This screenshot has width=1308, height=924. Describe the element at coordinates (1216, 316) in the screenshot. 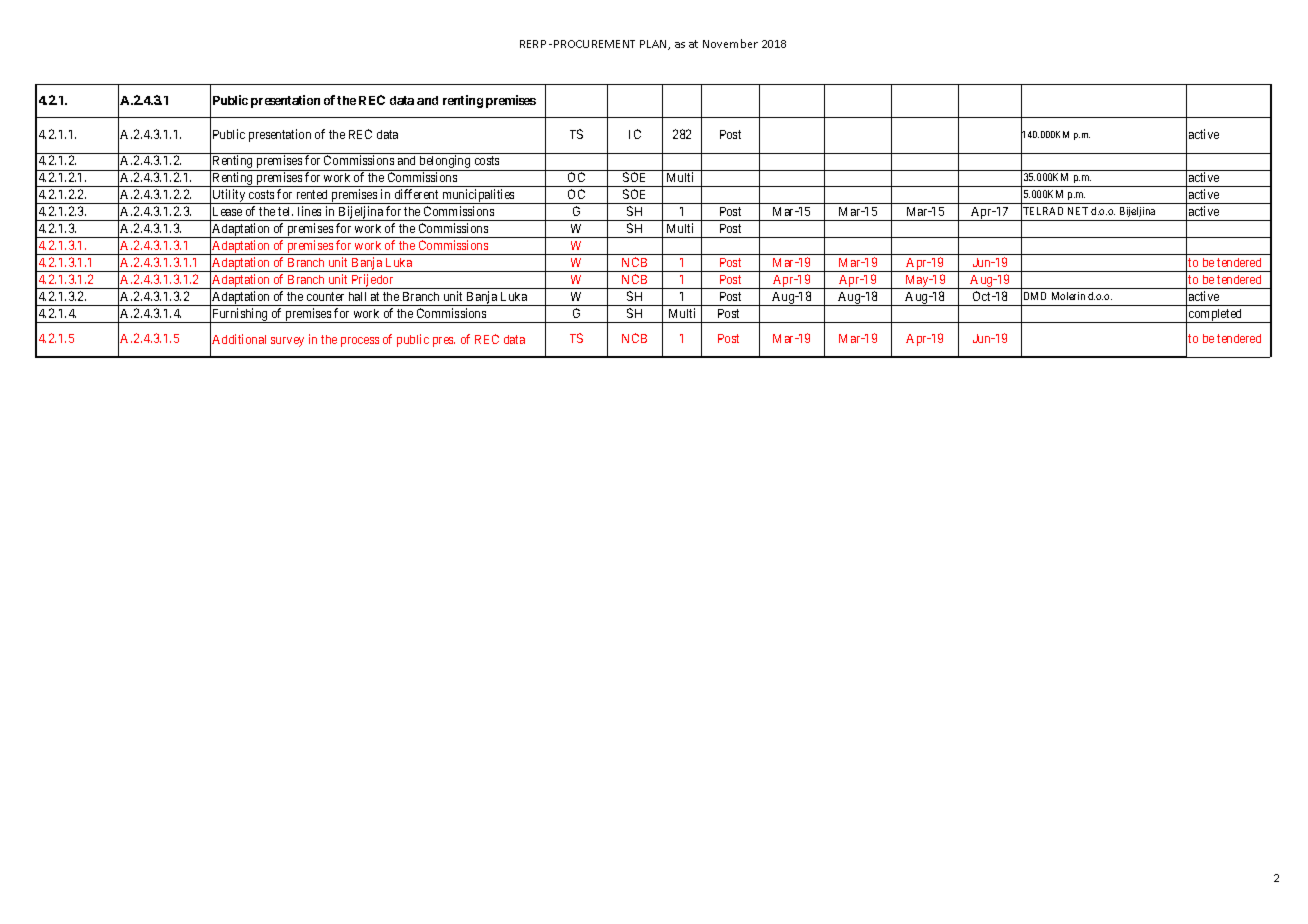

I see `completed` at that location.
